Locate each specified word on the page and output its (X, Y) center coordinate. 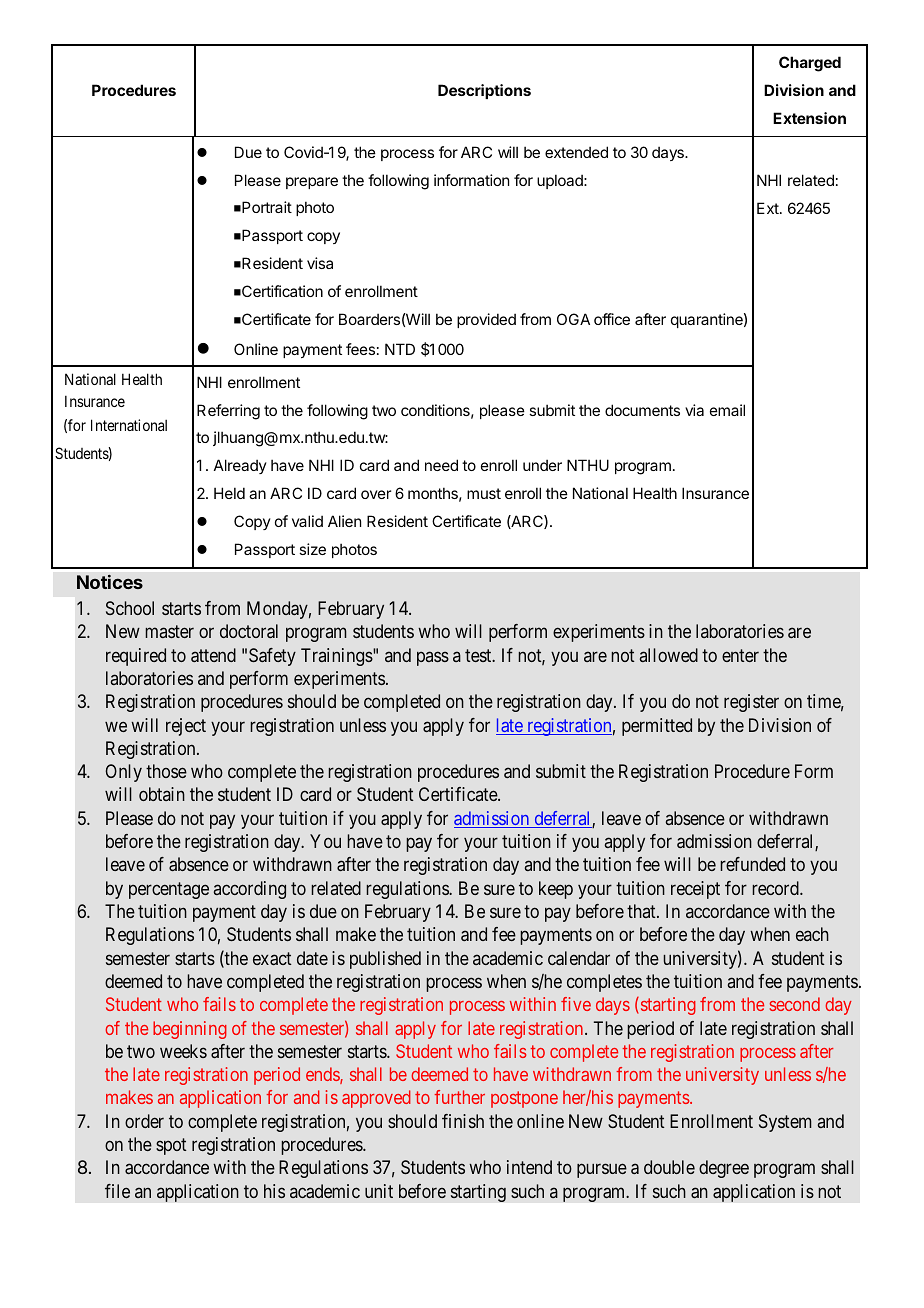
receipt (695, 890)
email (727, 410)
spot (171, 1146)
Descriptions (484, 91)
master (169, 632)
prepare (312, 183)
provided (486, 320)
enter (740, 655)
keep (556, 890)
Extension (809, 118)
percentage (169, 890)
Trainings (337, 657)
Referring (228, 412)
